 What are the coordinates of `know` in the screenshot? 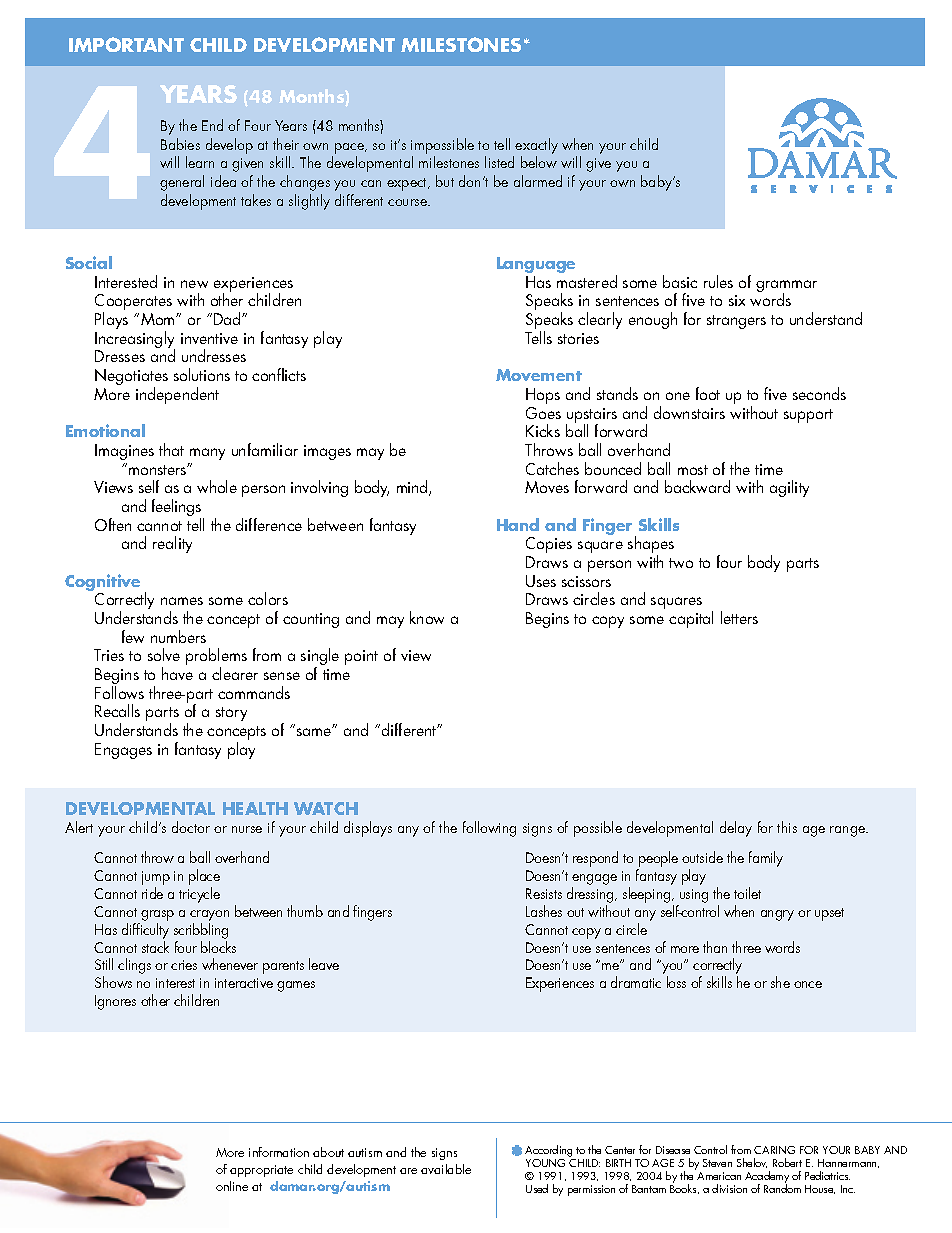 It's located at (427, 617).
